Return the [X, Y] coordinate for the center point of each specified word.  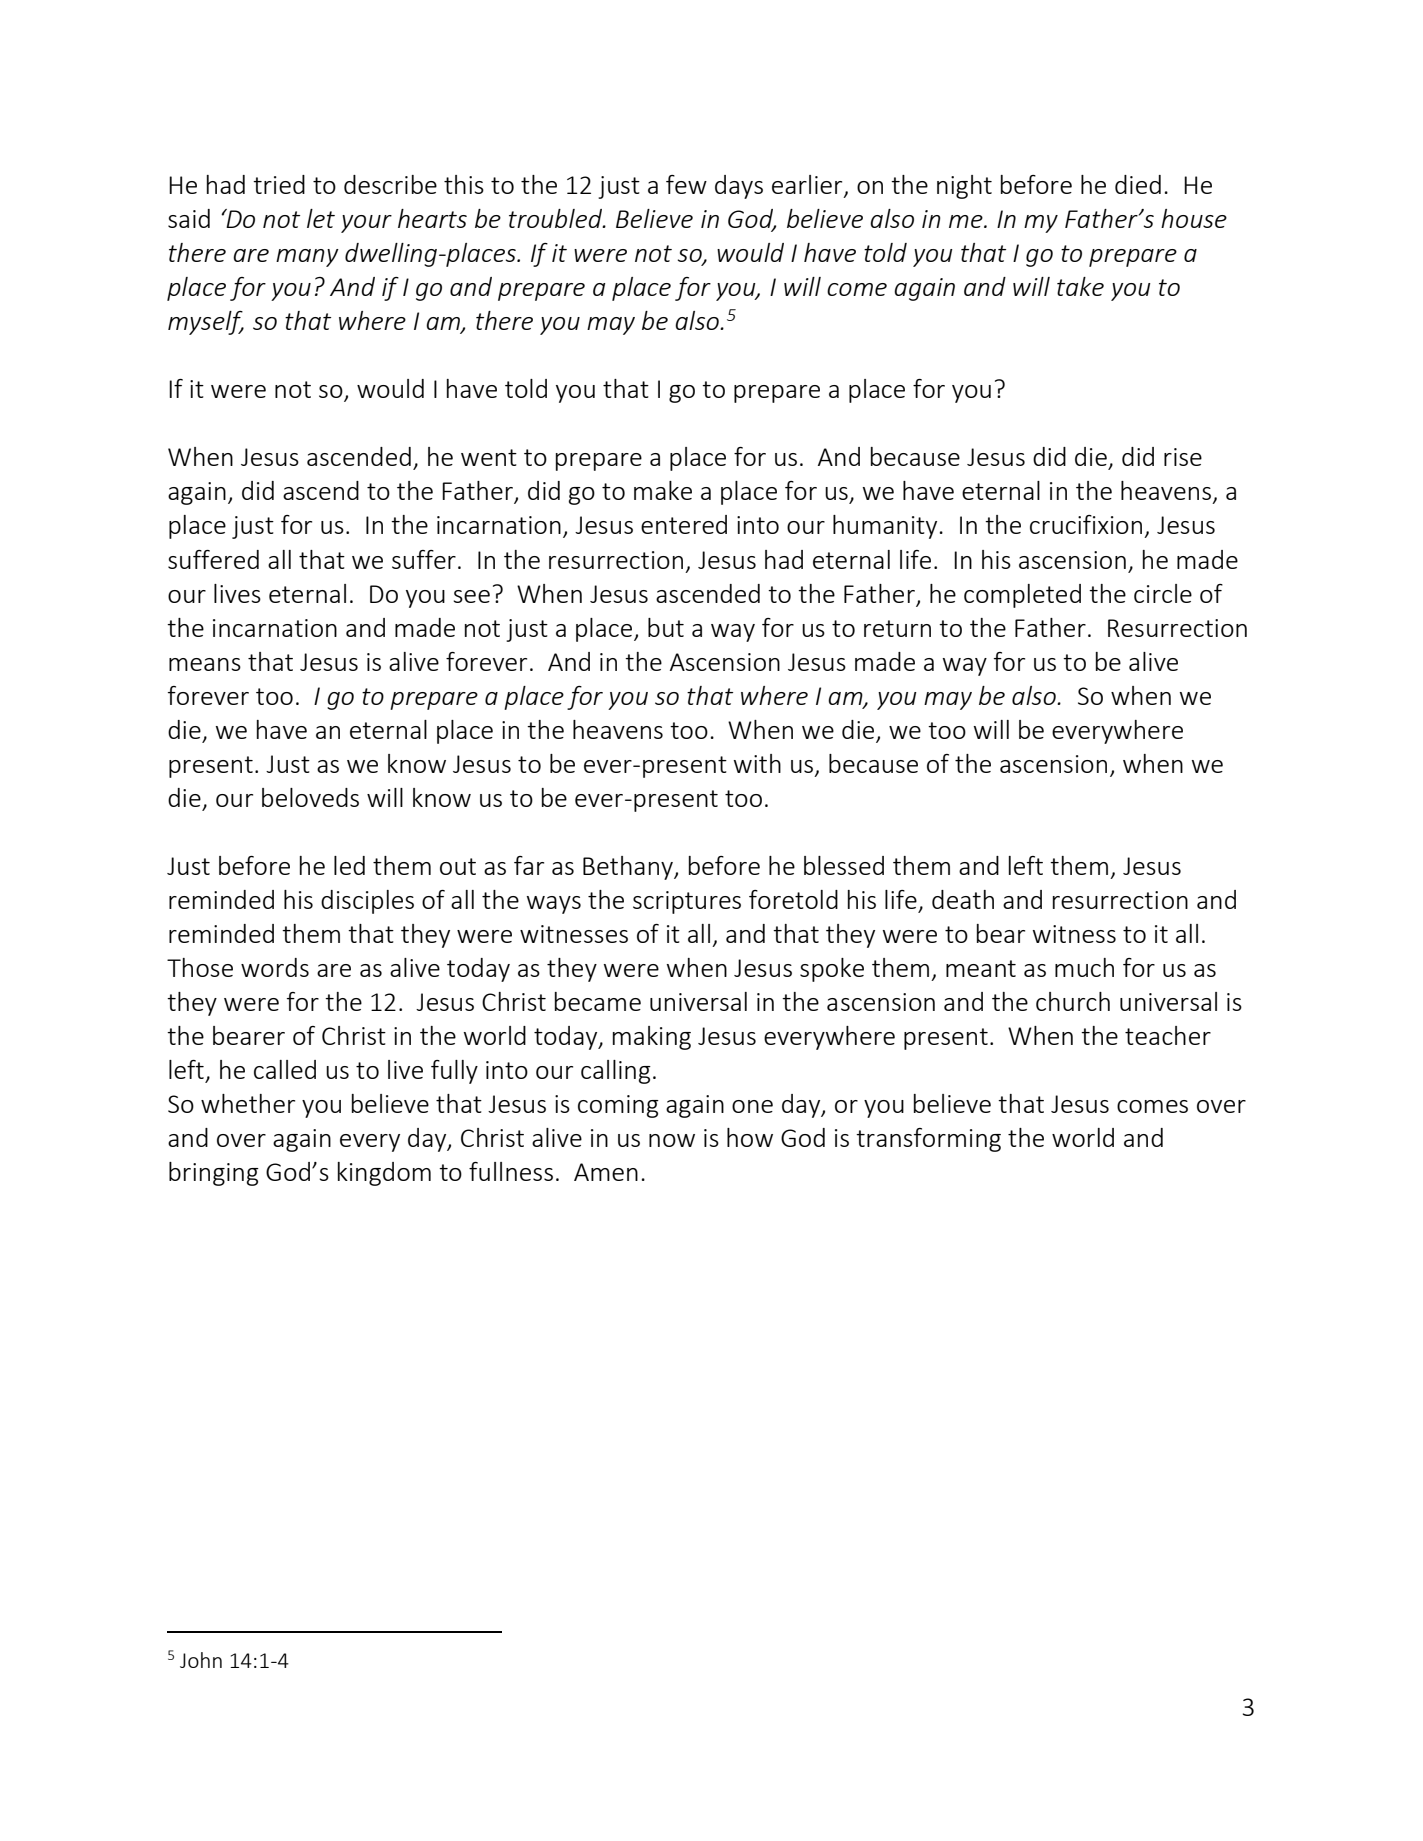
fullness [511, 1171]
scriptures [687, 902]
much [1084, 967]
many [307, 258]
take [1080, 286]
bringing [214, 1174]
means [205, 664]
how [750, 1137]
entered [684, 524]
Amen [606, 1172]
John [201, 1660]
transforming [928, 1140]
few [686, 184]
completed [1022, 596]
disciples [367, 902]
